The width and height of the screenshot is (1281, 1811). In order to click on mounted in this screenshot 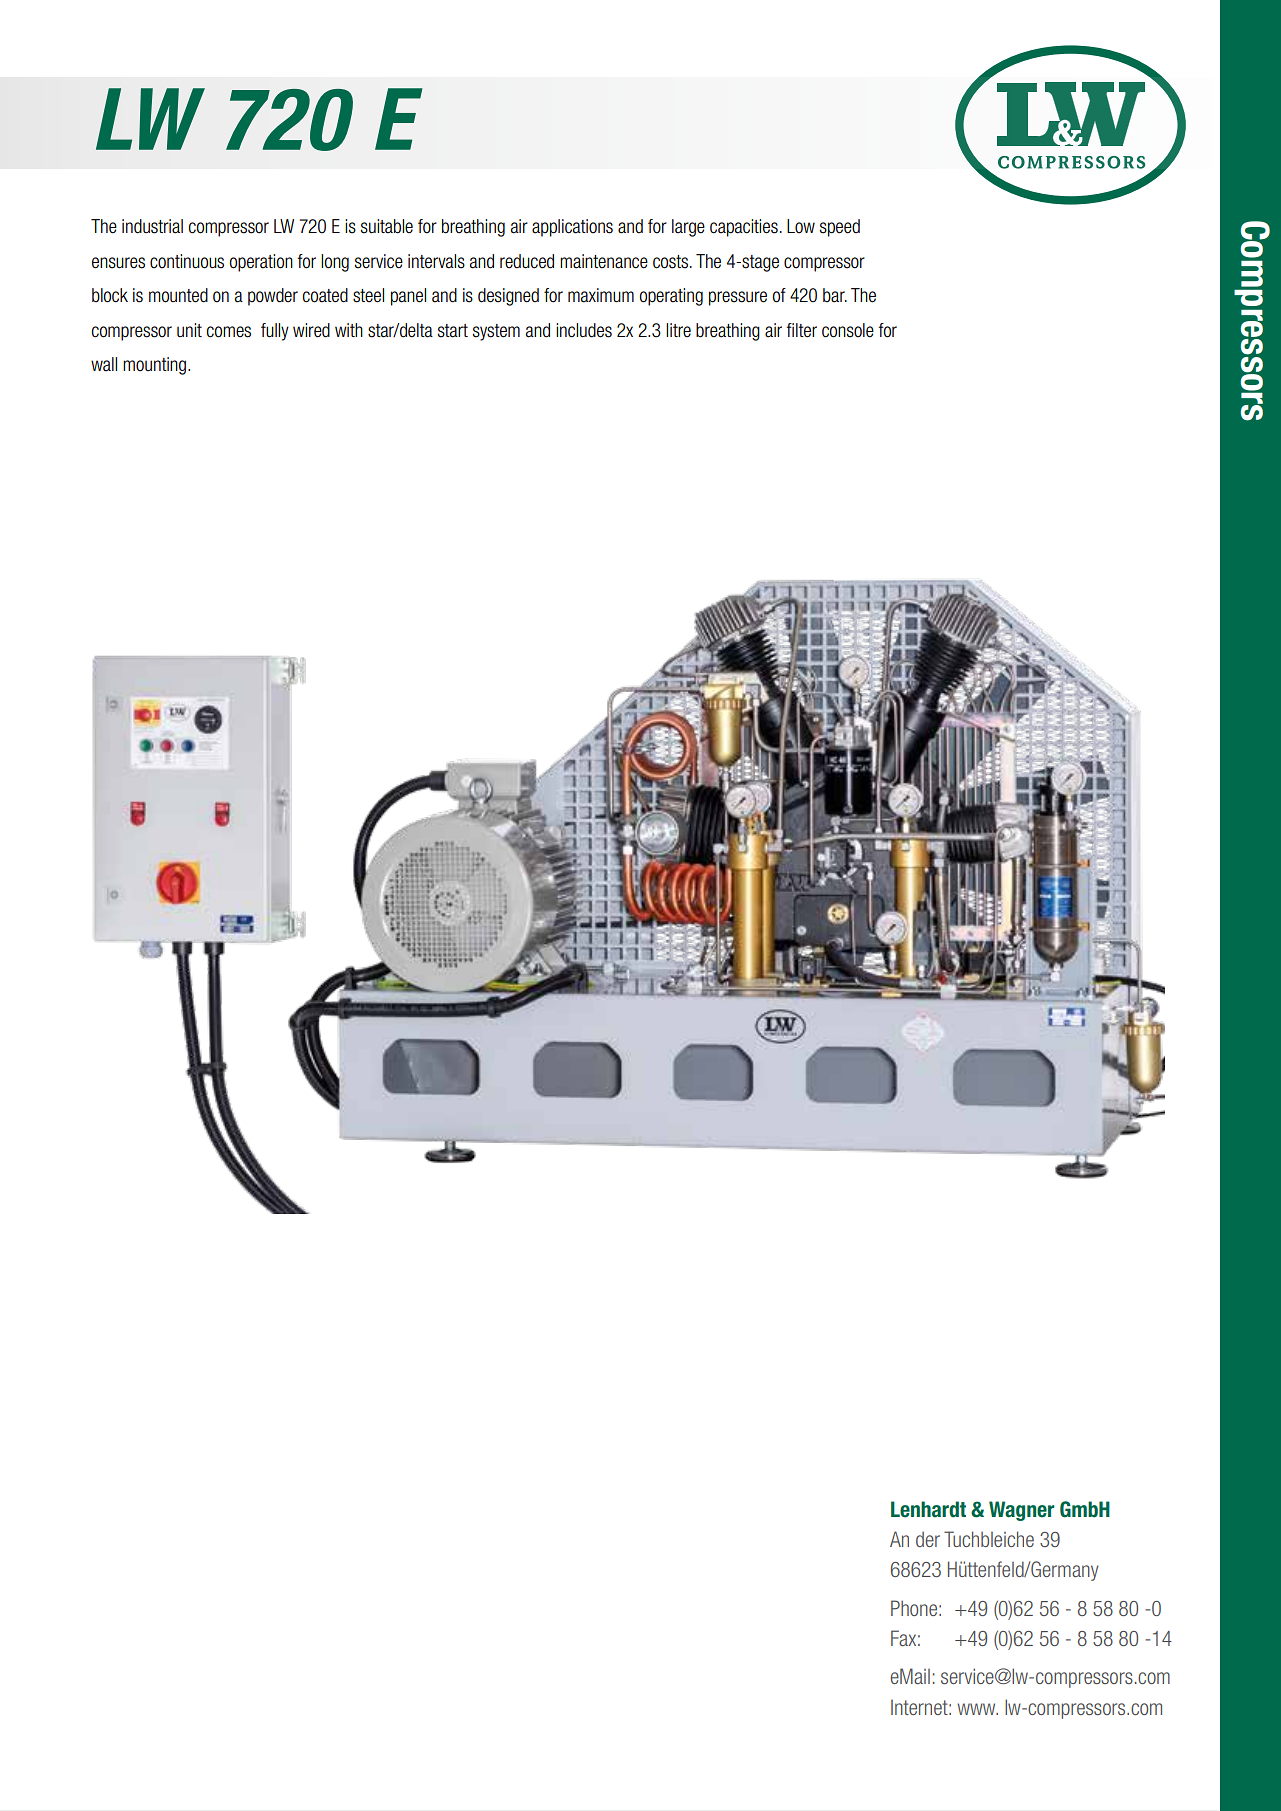, I will do `click(178, 295)`.
